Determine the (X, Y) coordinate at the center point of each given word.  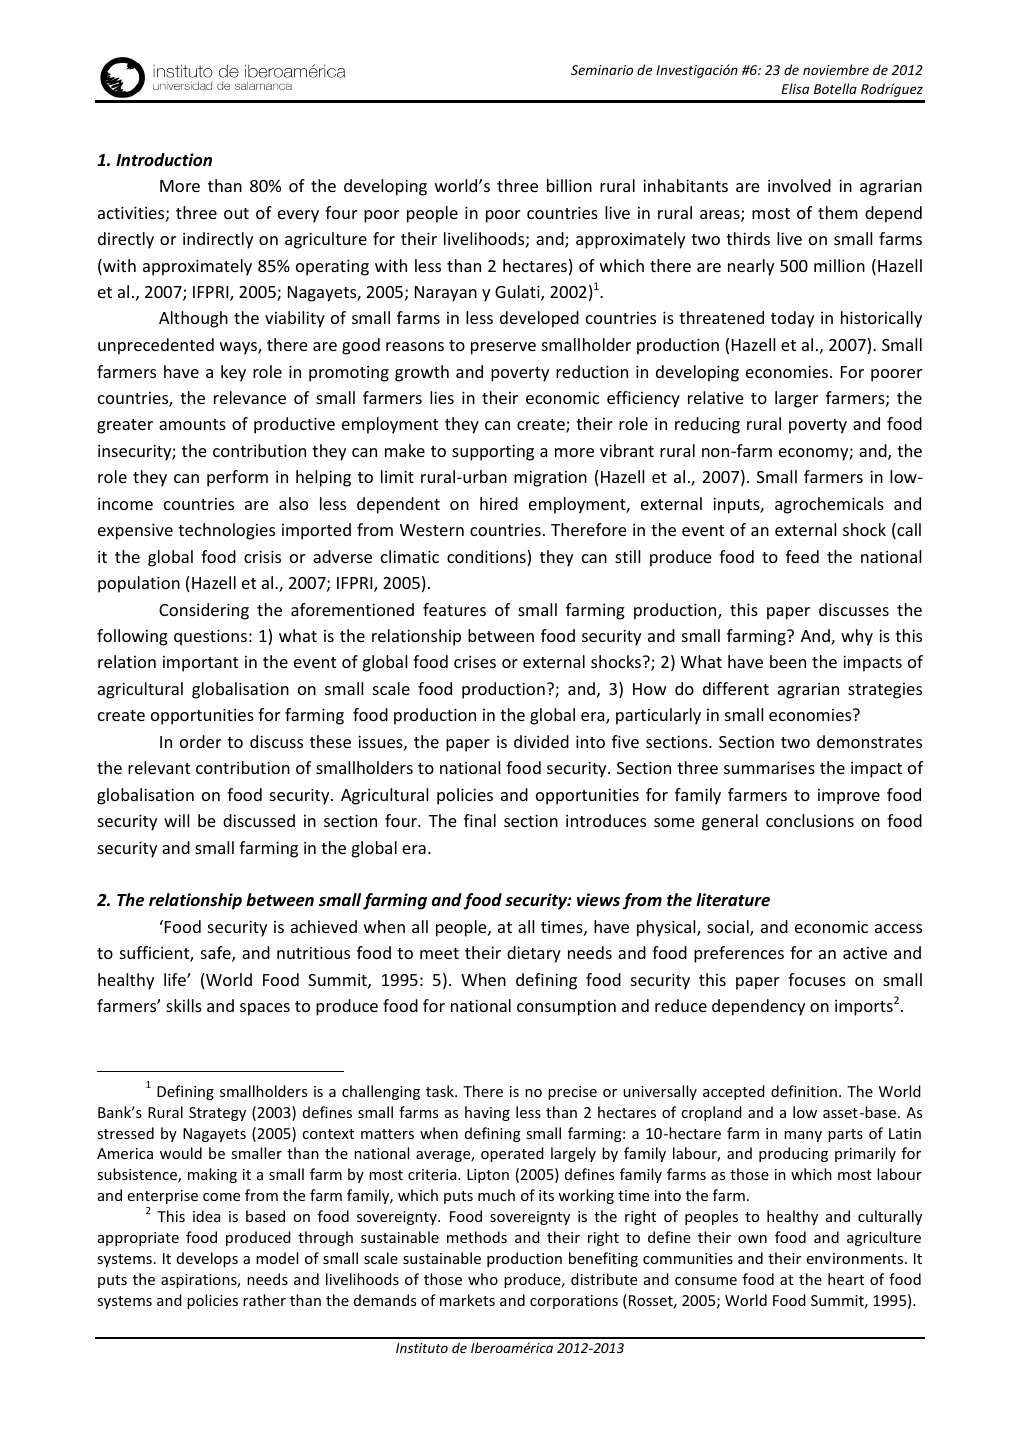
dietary (534, 954)
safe (217, 954)
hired (499, 503)
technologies (226, 531)
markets (467, 1300)
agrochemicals (829, 505)
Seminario (602, 70)
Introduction (164, 160)
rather (264, 1300)
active (865, 953)
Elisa (795, 88)
